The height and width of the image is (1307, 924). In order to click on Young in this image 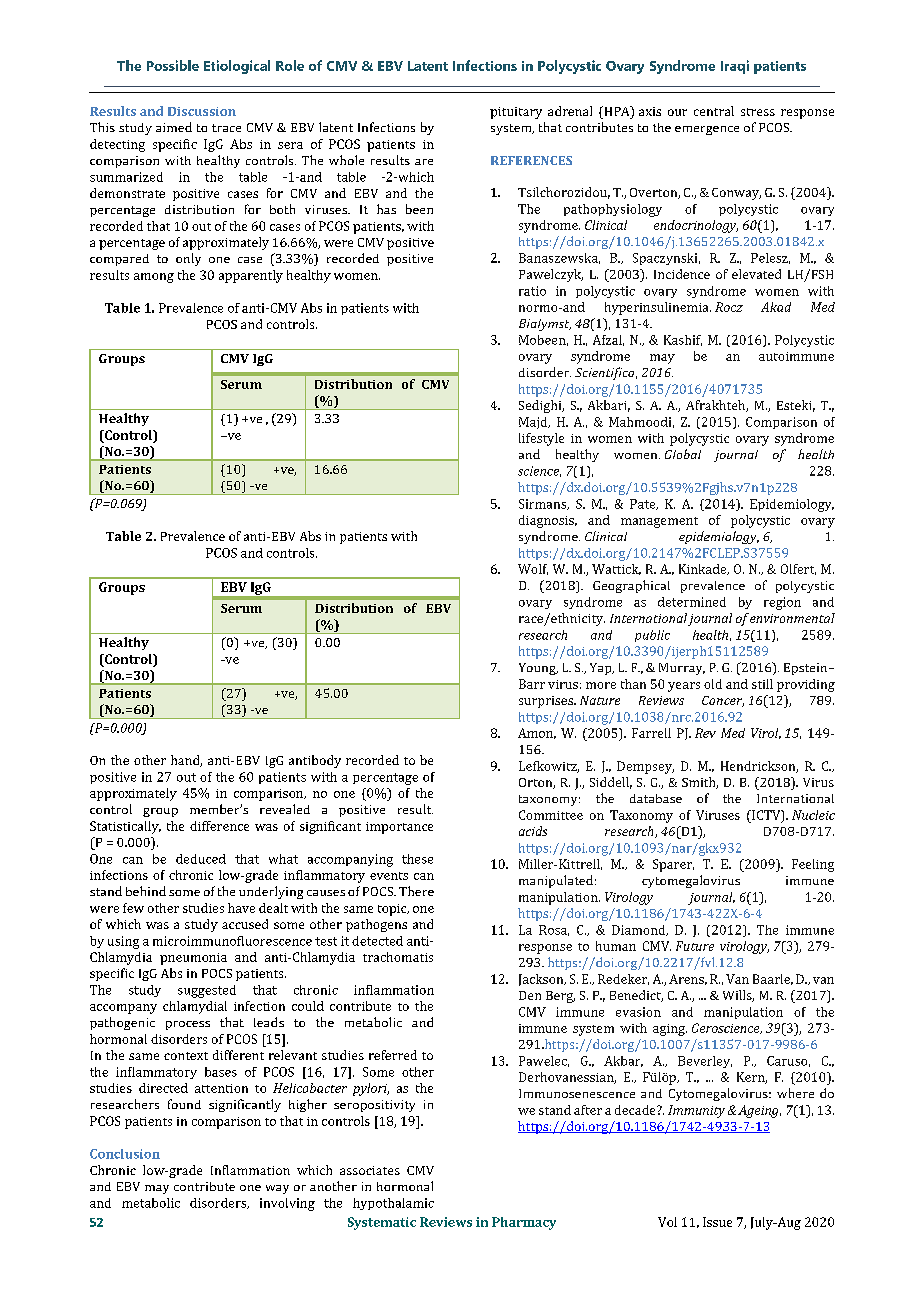, I will do `click(538, 669)`.
